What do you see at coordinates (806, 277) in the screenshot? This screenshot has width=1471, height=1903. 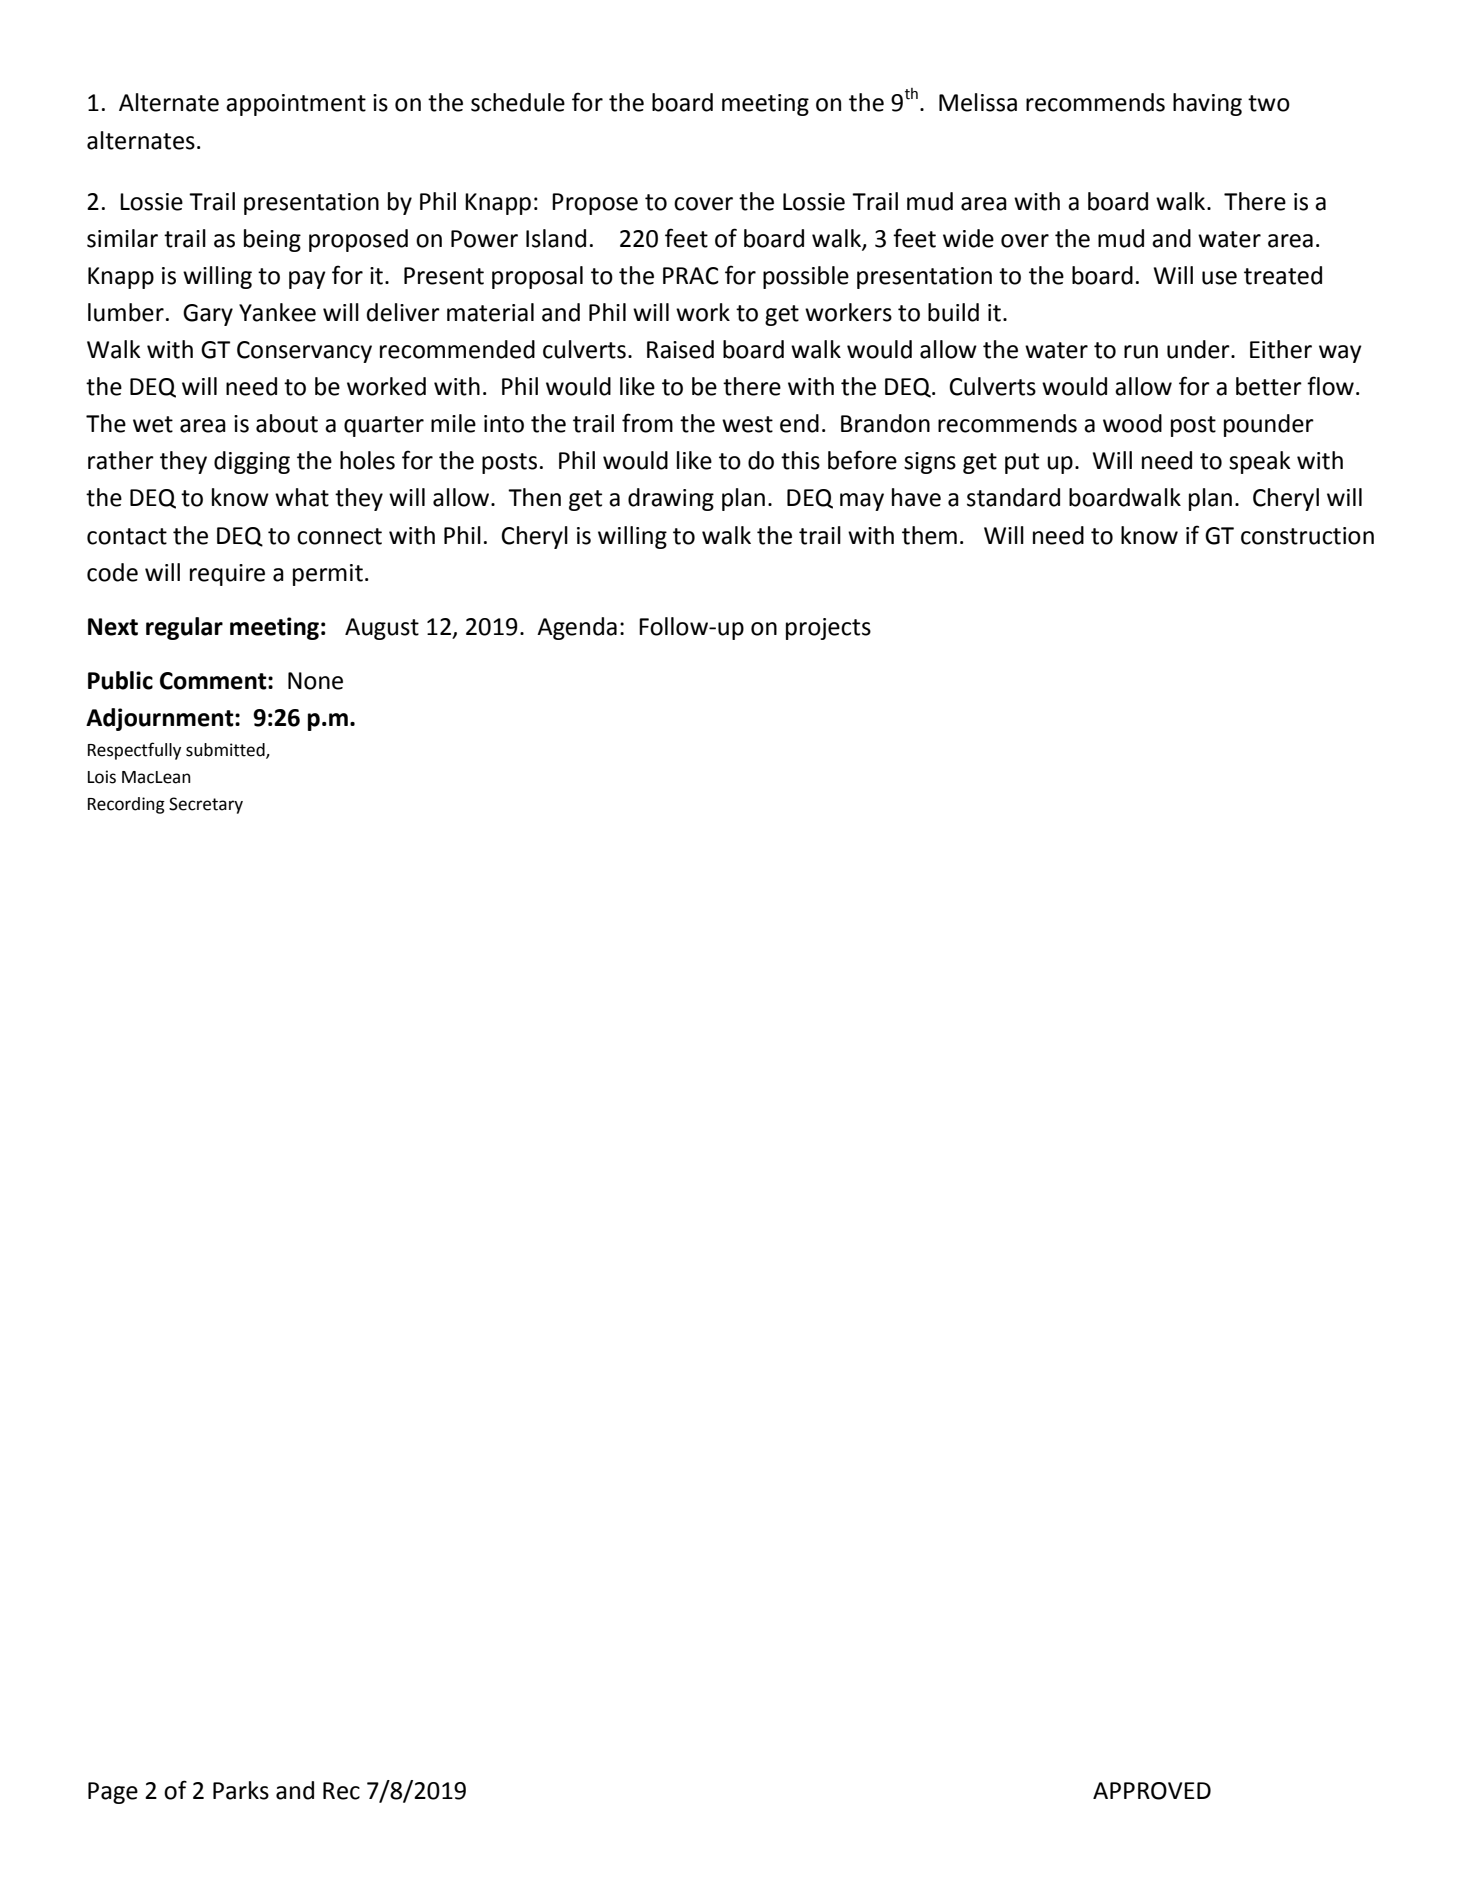 I see `possible` at bounding box center [806, 277].
